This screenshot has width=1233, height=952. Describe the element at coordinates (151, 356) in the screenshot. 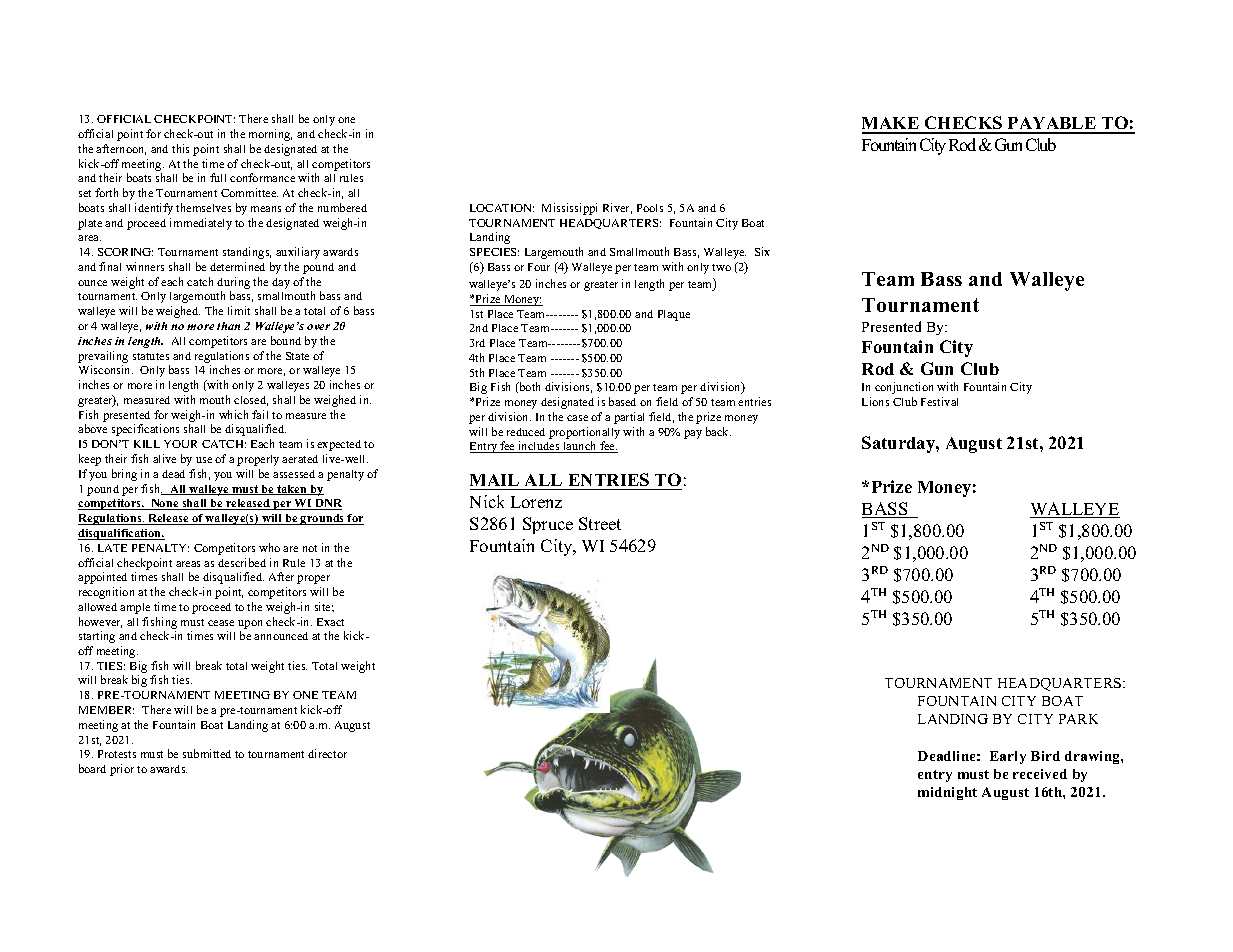

I see `statutes` at that location.
